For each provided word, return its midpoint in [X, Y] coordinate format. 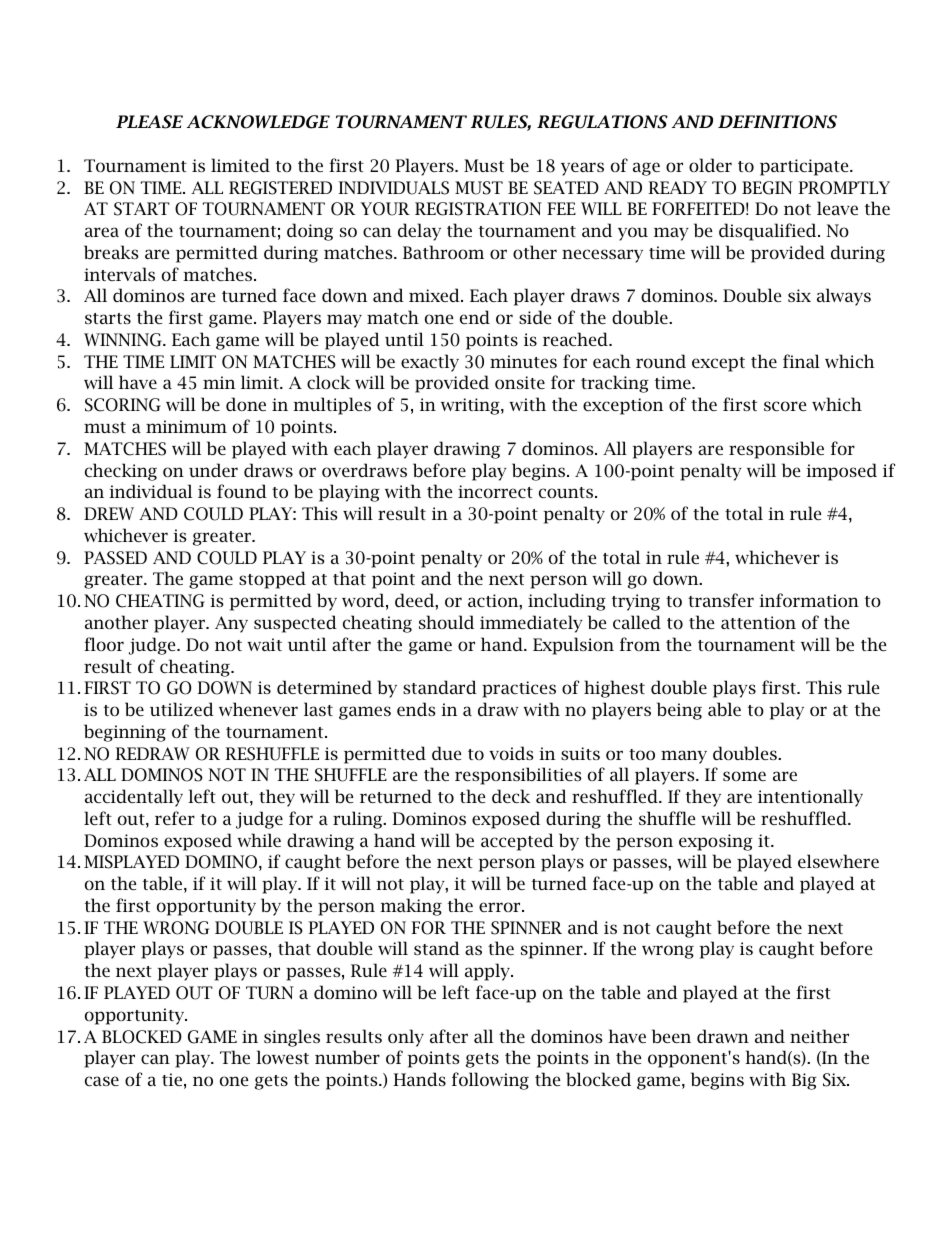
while [259, 840]
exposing [716, 842]
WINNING [124, 340]
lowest [282, 1057]
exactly [430, 363]
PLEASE [149, 122]
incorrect [495, 491]
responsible [776, 450]
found [242, 491]
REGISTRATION [478, 209]
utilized [182, 709]
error [501, 907]
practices [519, 689]
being [679, 711]
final [801, 361]
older [710, 165]
